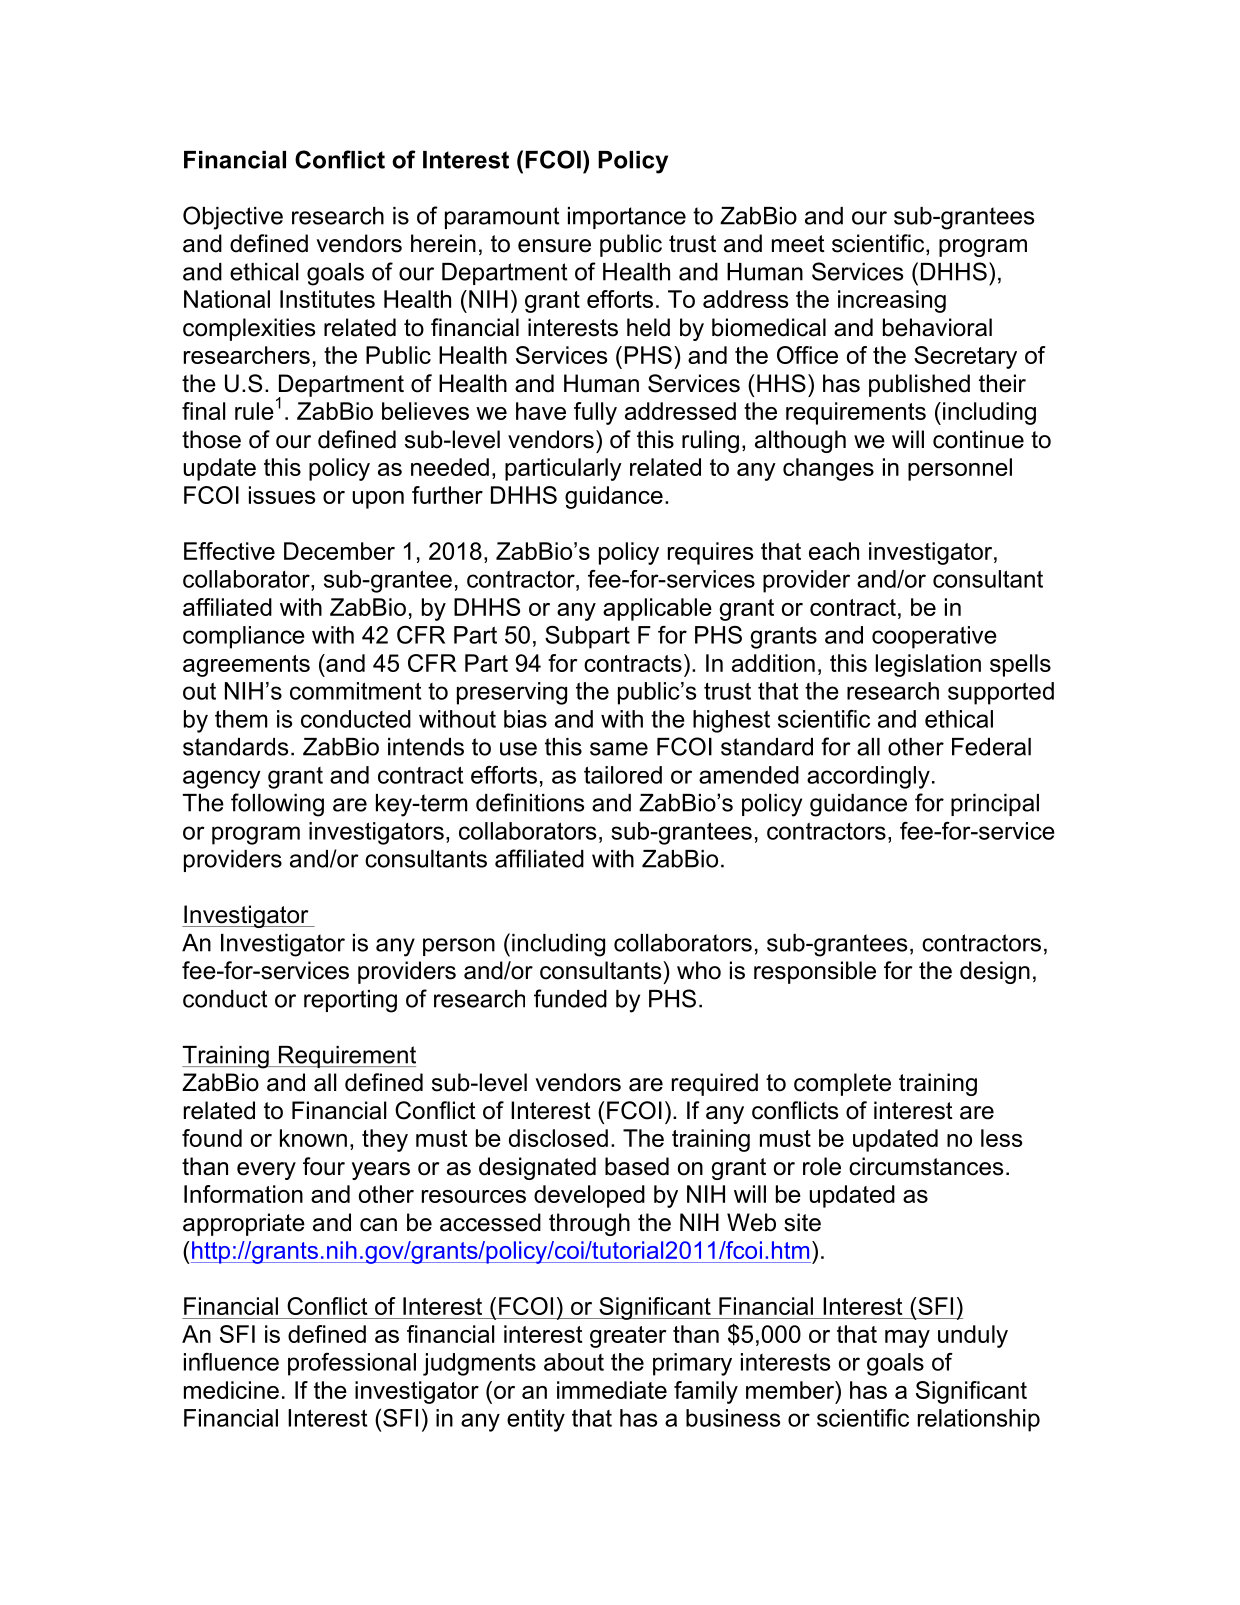 This image has width=1240, height=1605. What do you see at coordinates (244, 637) in the image?
I see `compliance` at bounding box center [244, 637].
